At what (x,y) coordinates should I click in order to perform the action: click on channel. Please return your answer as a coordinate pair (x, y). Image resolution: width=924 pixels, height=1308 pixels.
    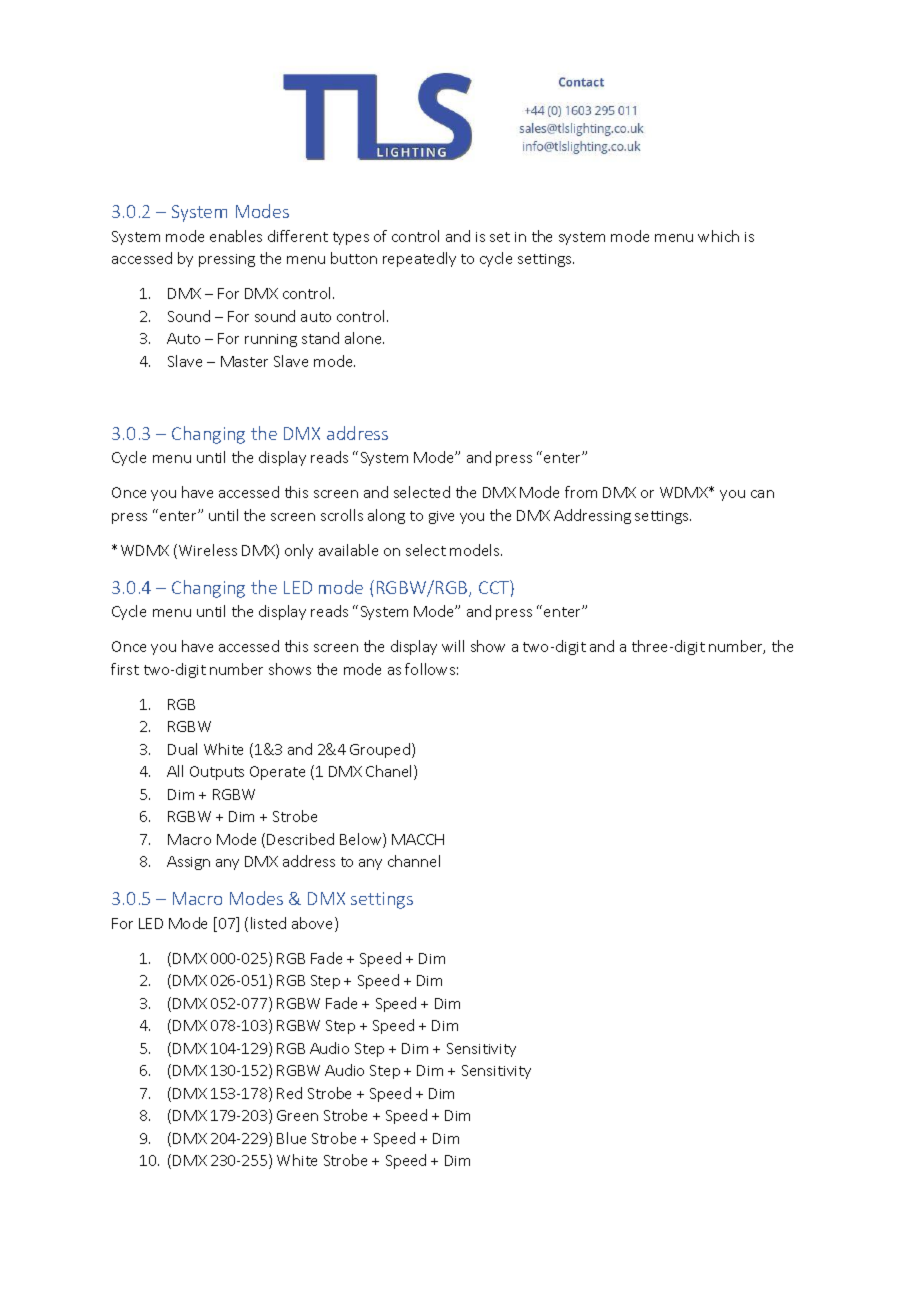
    Looking at the image, I should click on (414, 861).
